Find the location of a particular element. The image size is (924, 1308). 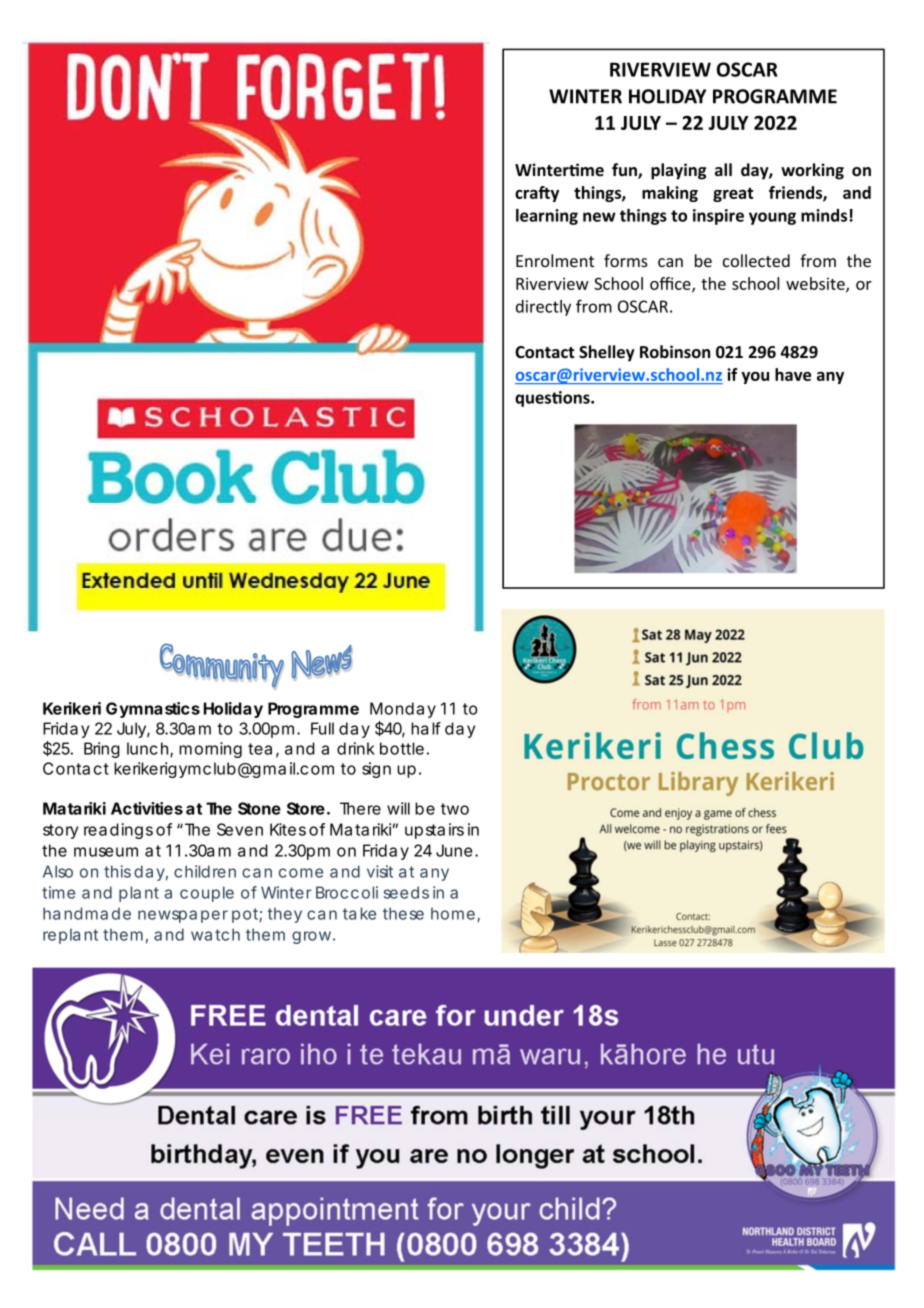

Enrolment is located at coordinates (555, 260).
